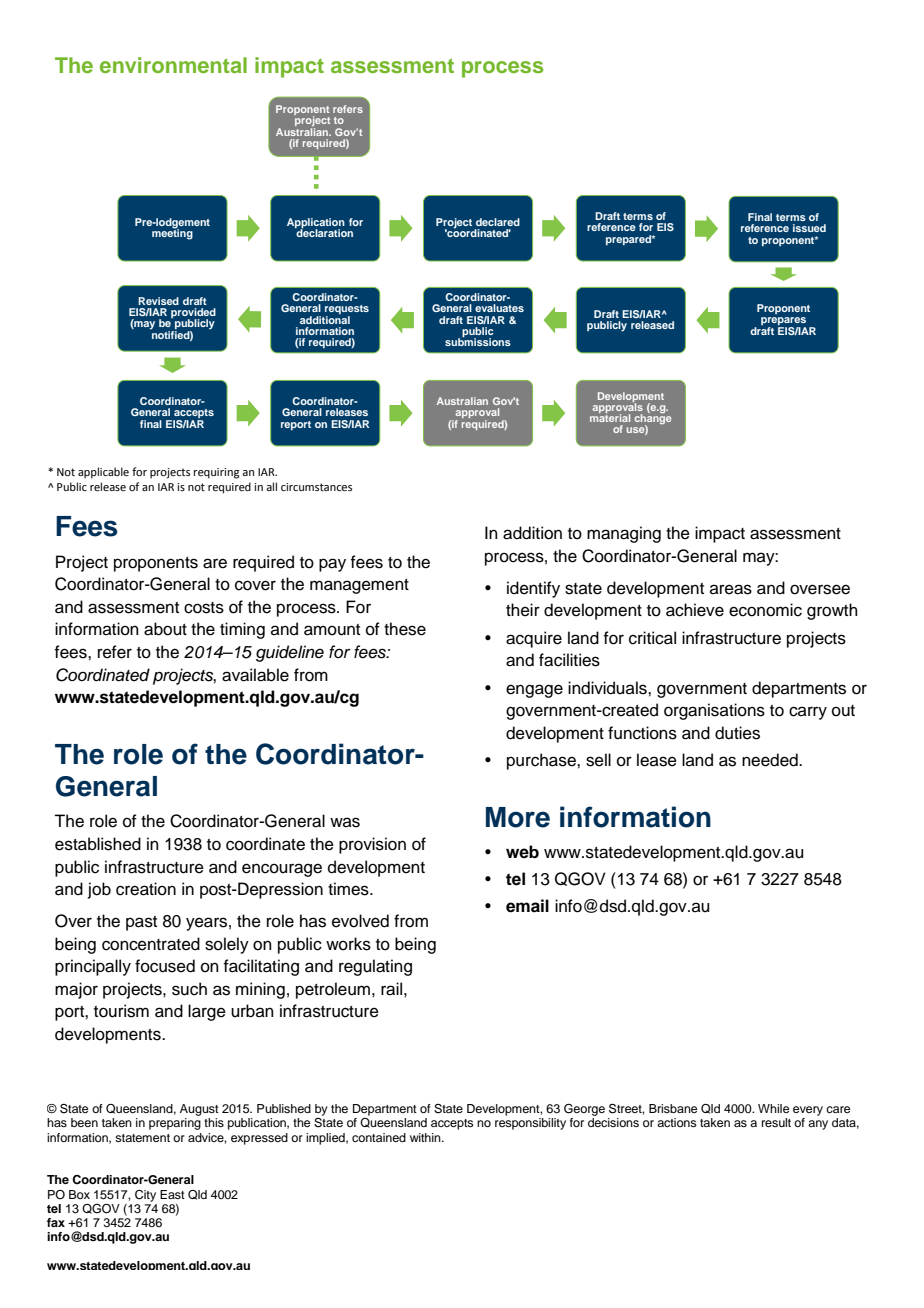 Image resolution: width=924 pixels, height=1308 pixels. What do you see at coordinates (426, 1137) in the page?
I see `within` at bounding box center [426, 1137].
